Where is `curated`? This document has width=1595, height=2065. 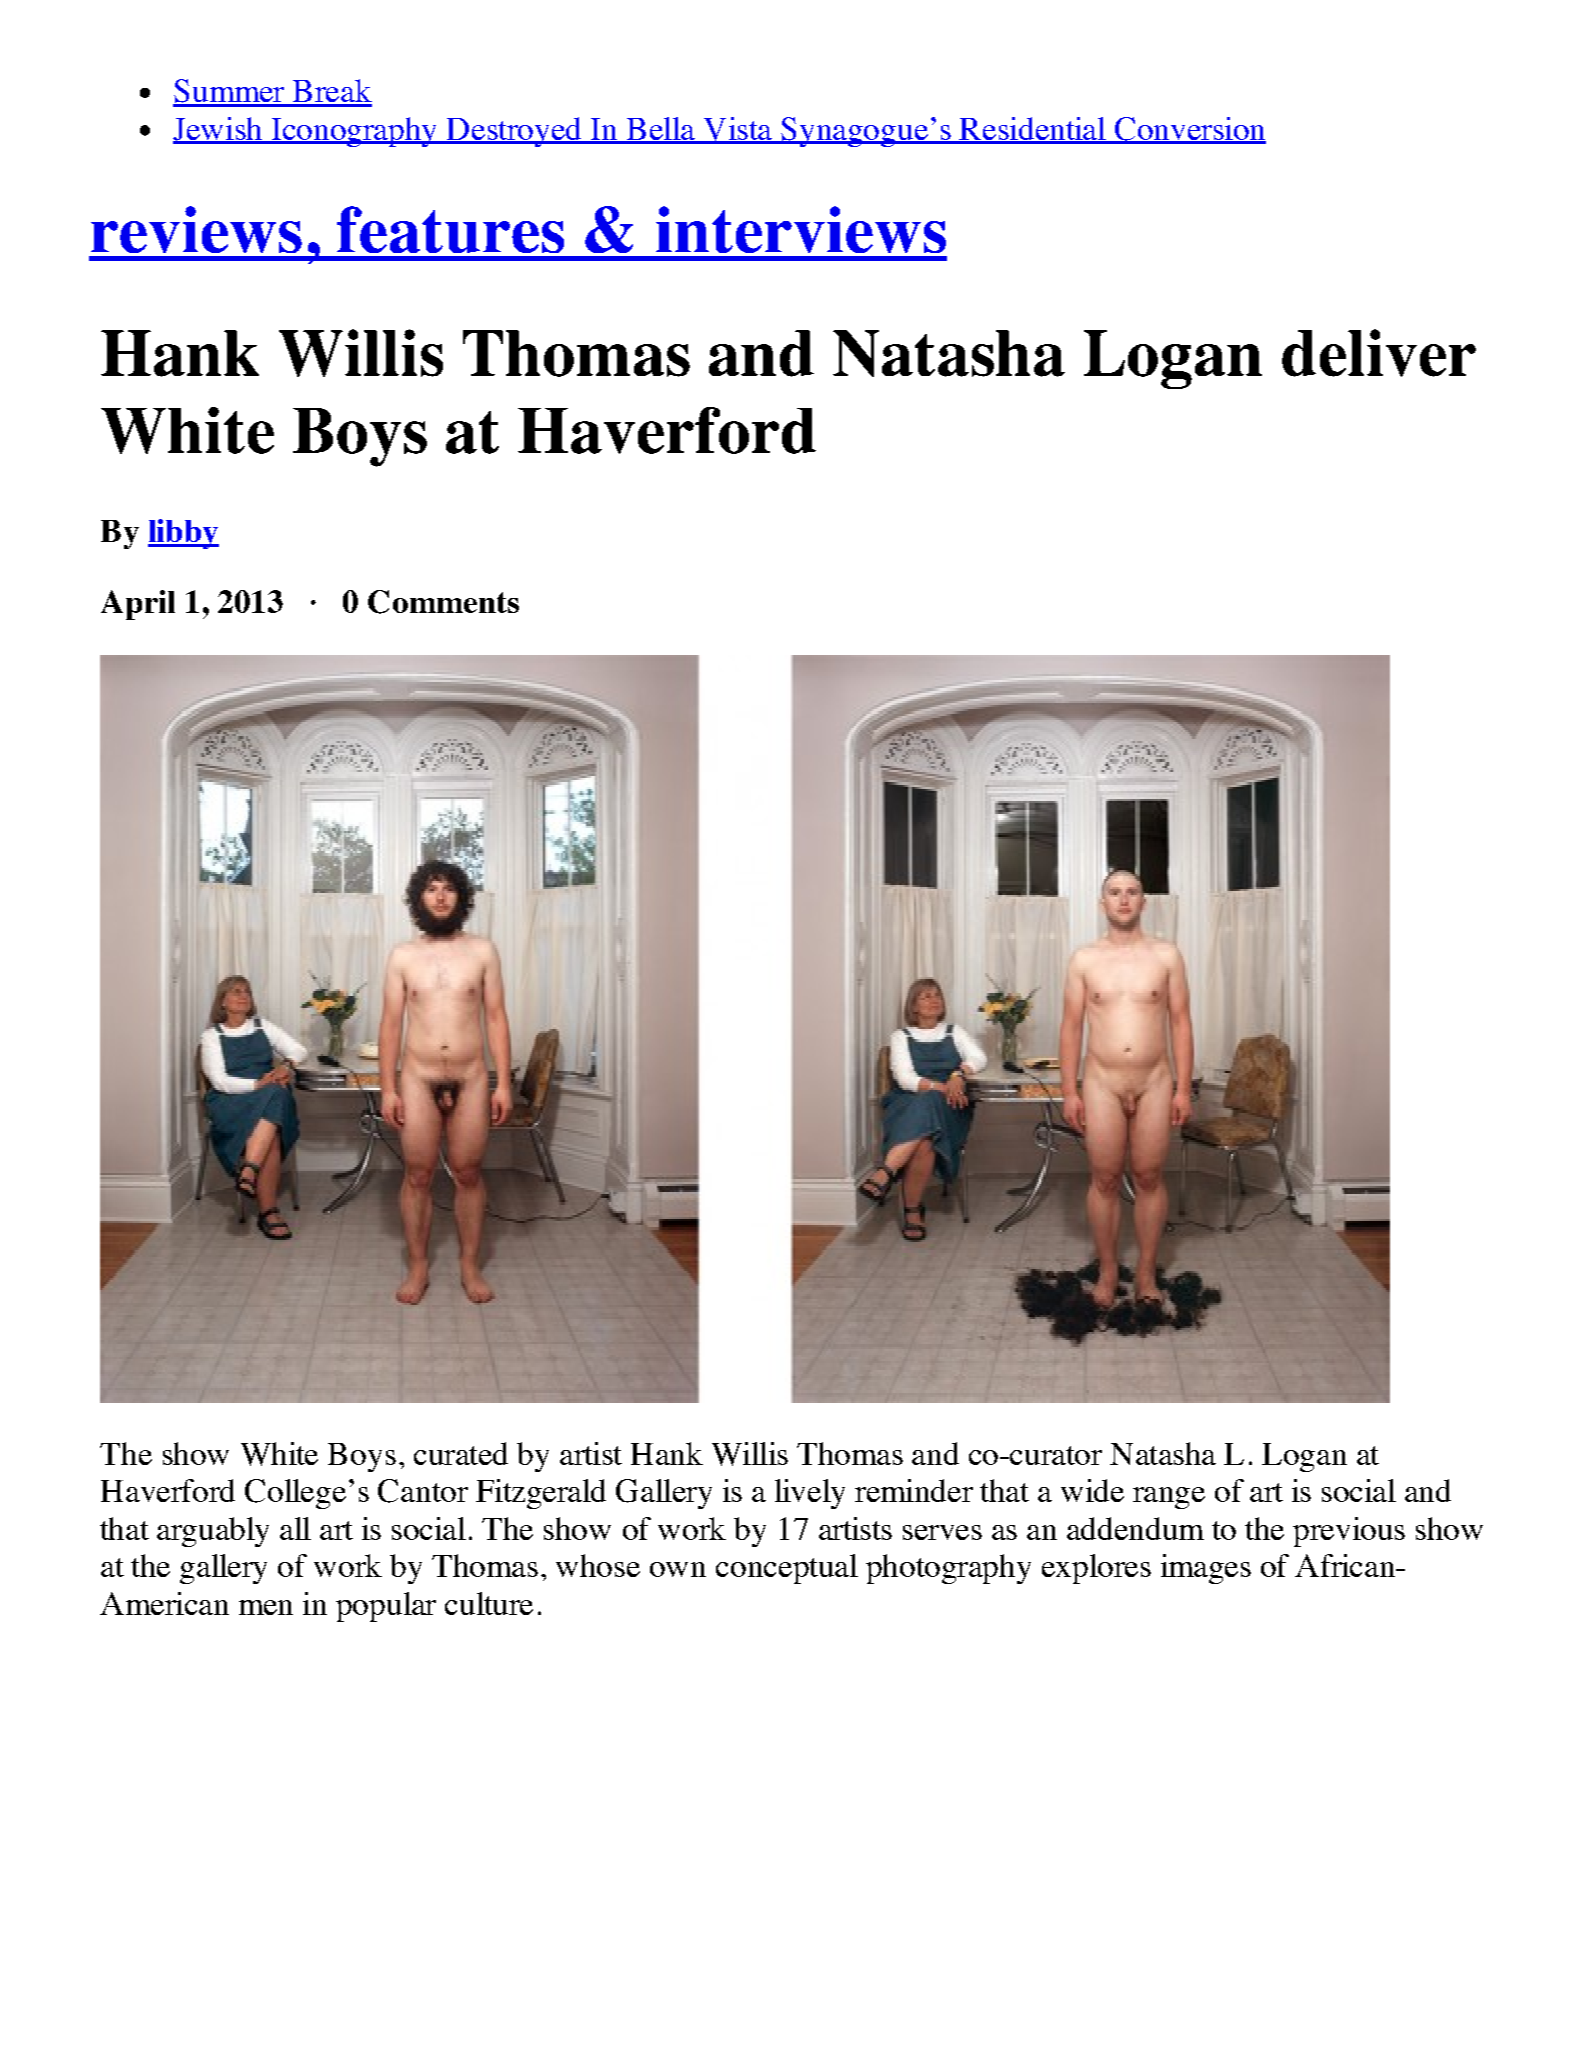 curated is located at coordinates (461, 1453).
